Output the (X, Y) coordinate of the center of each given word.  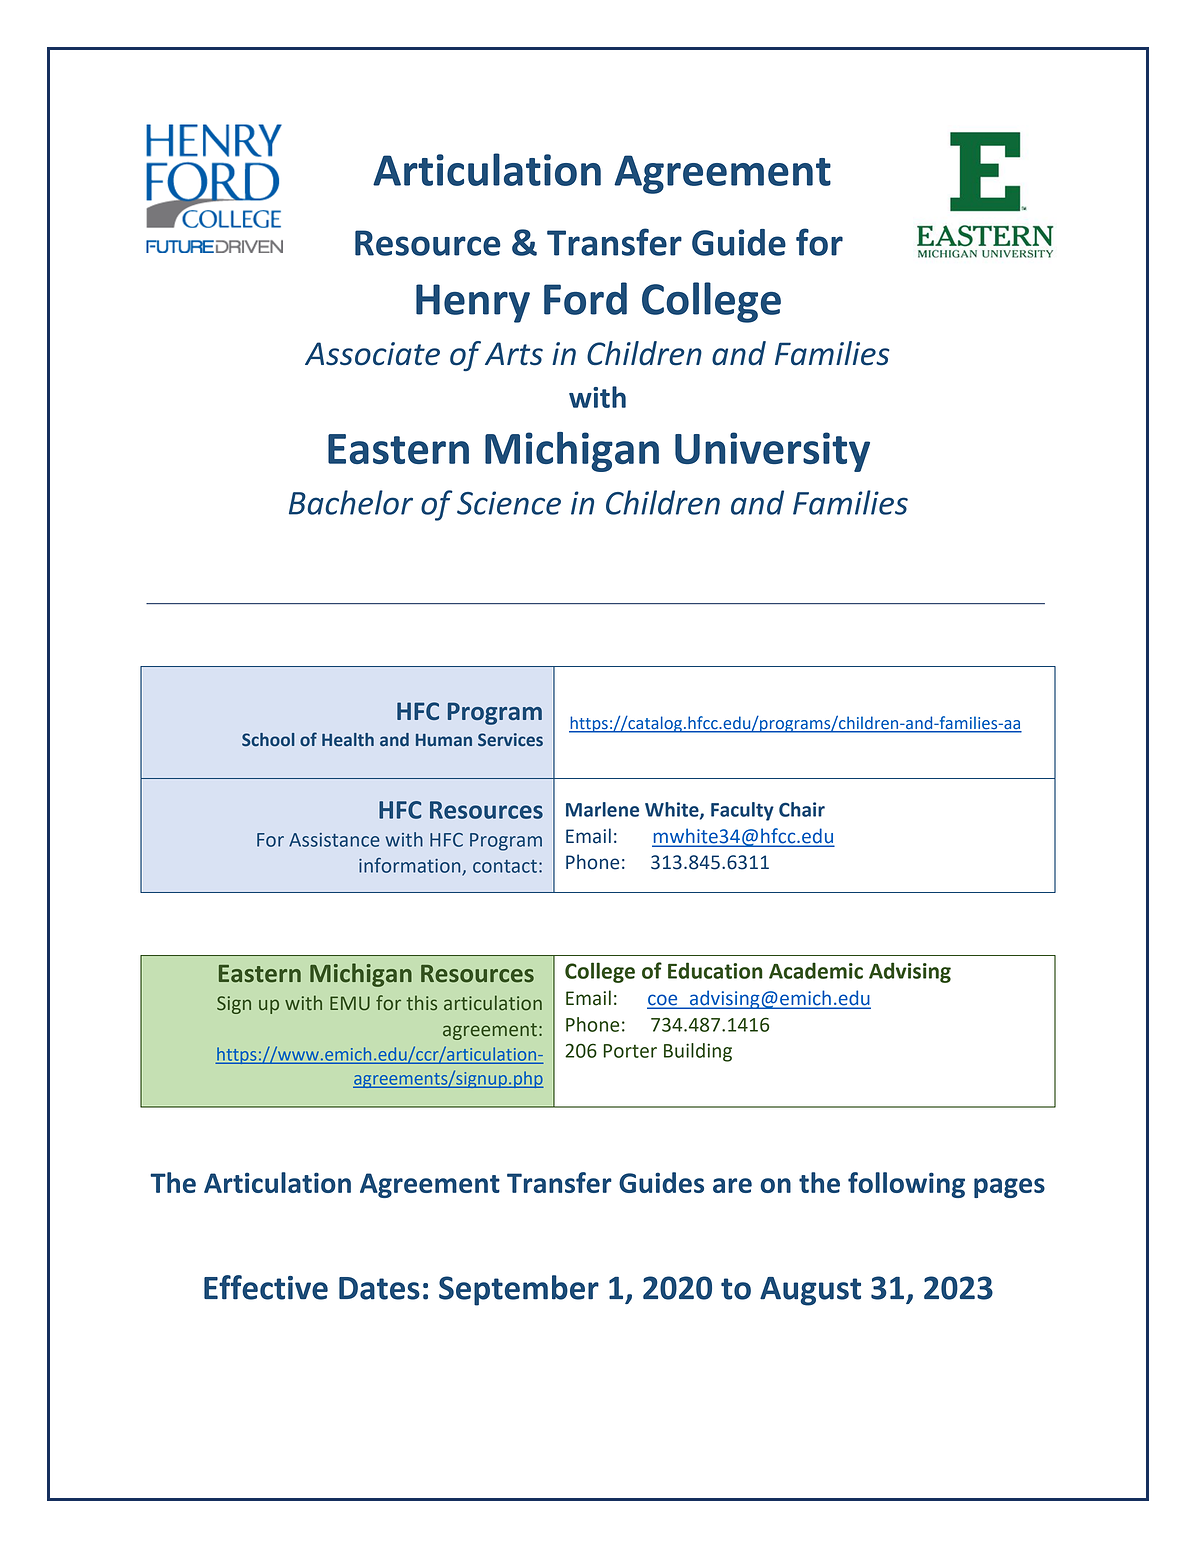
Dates (379, 1288)
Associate (372, 354)
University (772, 452)
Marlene (602, 809)
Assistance (334, 840)
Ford (585, 298)
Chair (802, 809)
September (519, 1290)
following (906, 1185)
